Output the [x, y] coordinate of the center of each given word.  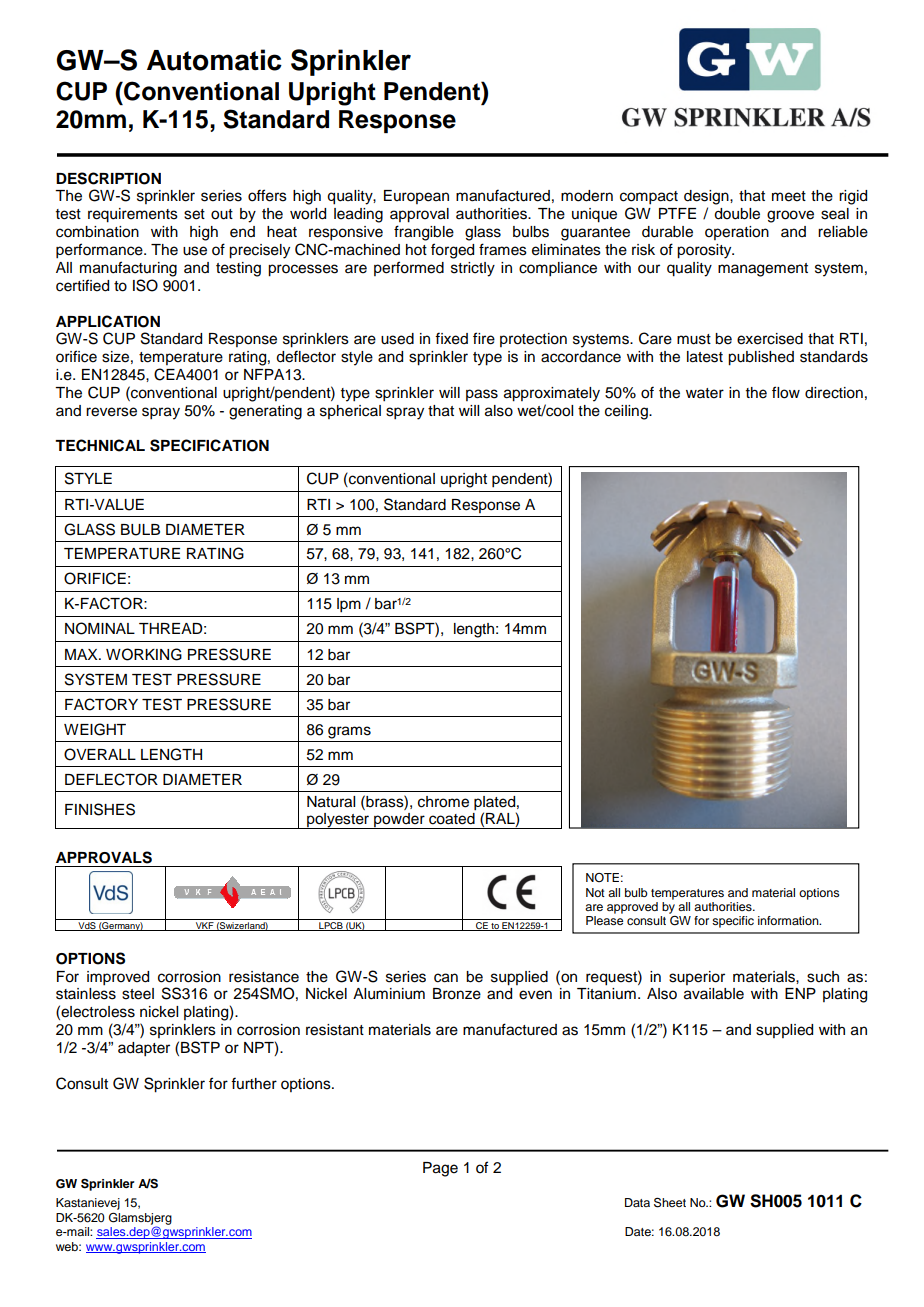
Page [440, 1169]
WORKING [144, 654]
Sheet [670, 1202]
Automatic [214, 60]
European [416, 197]
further [254, 1083]
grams [349, 732]
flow [786, 392]
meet [789, 196]
